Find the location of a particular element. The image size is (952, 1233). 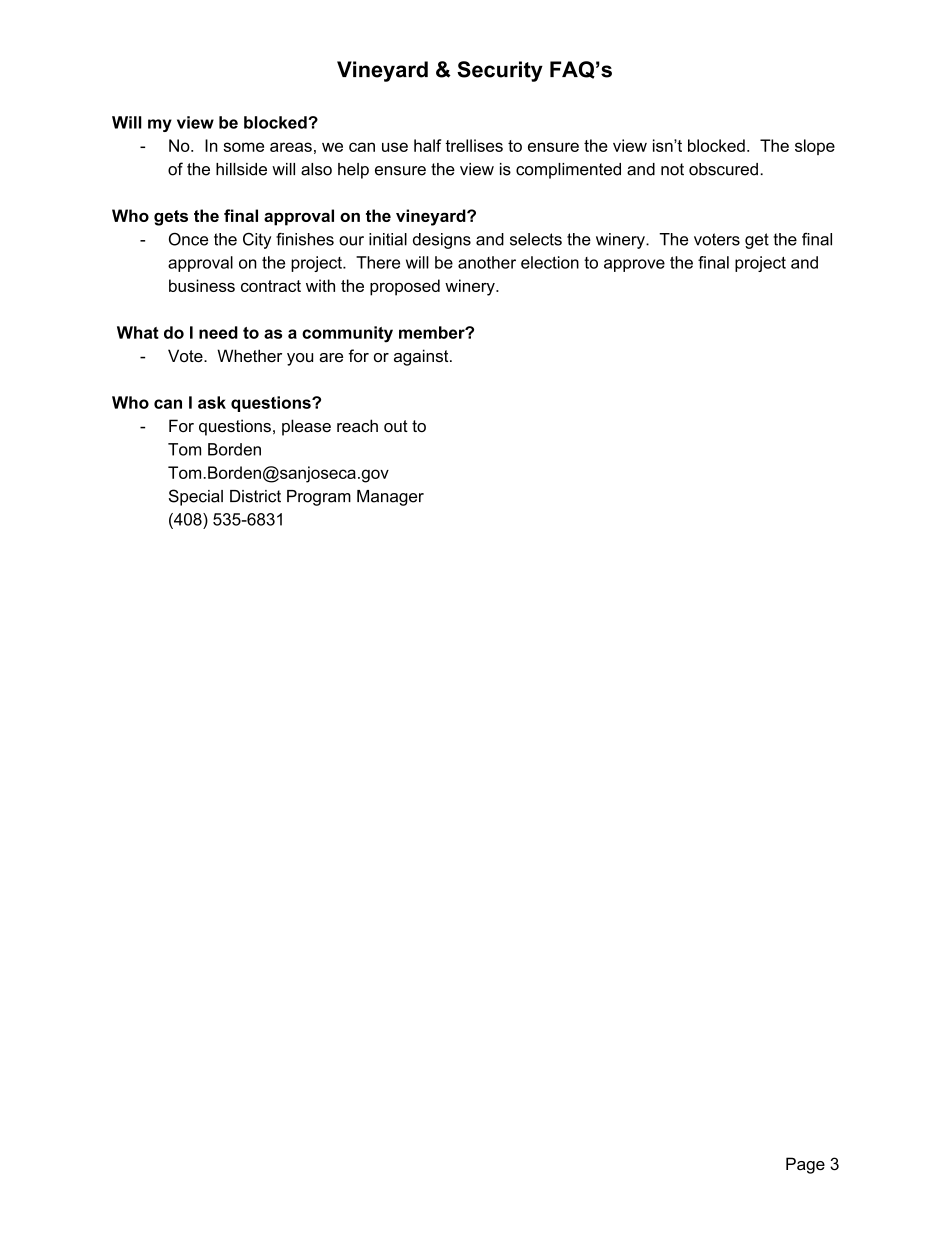

out is located at coordinates (396, 426).
